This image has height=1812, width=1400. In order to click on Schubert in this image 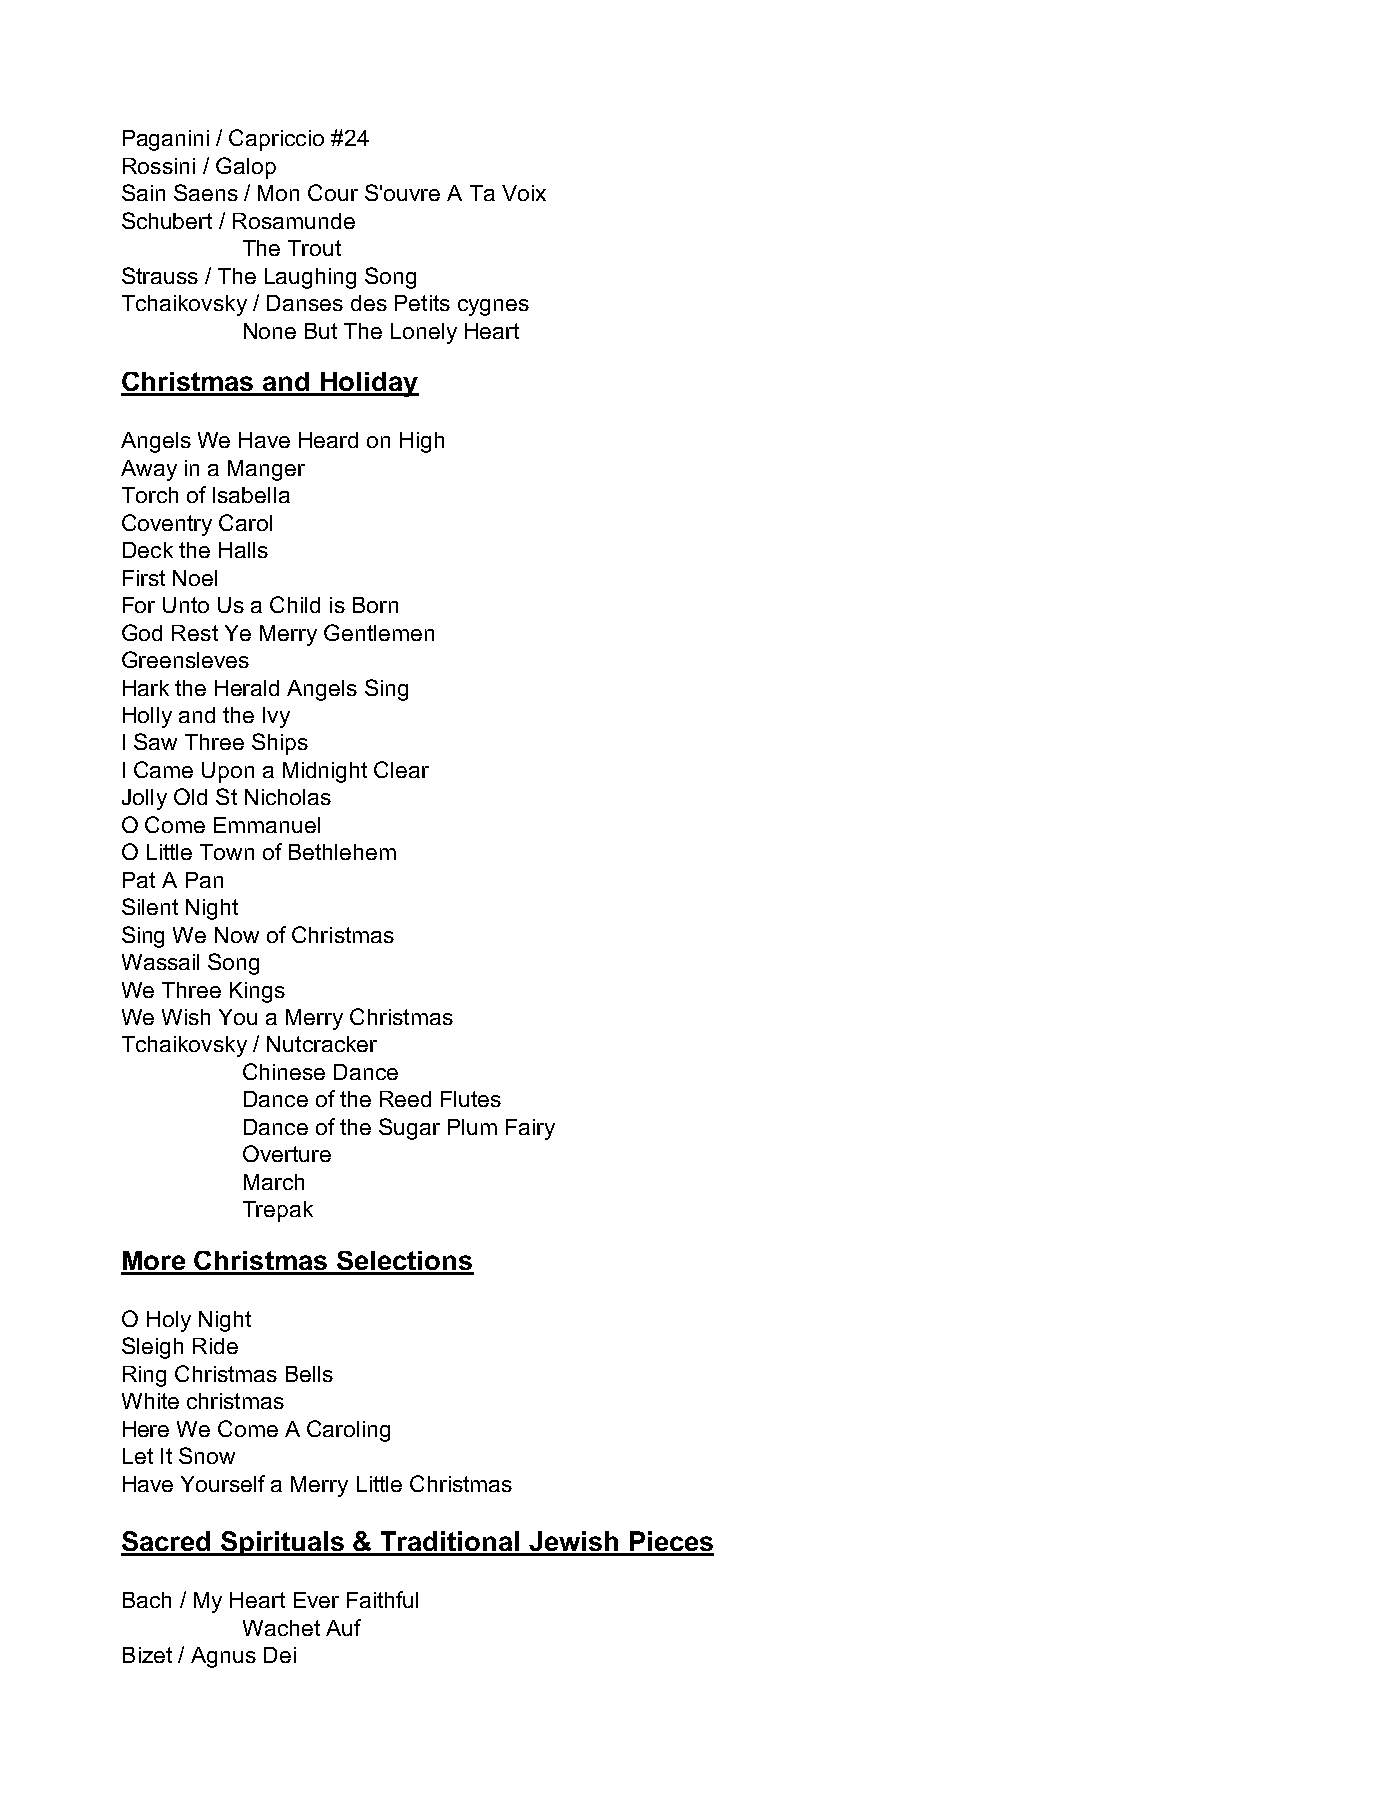, I will do `click(167, 220)`.
